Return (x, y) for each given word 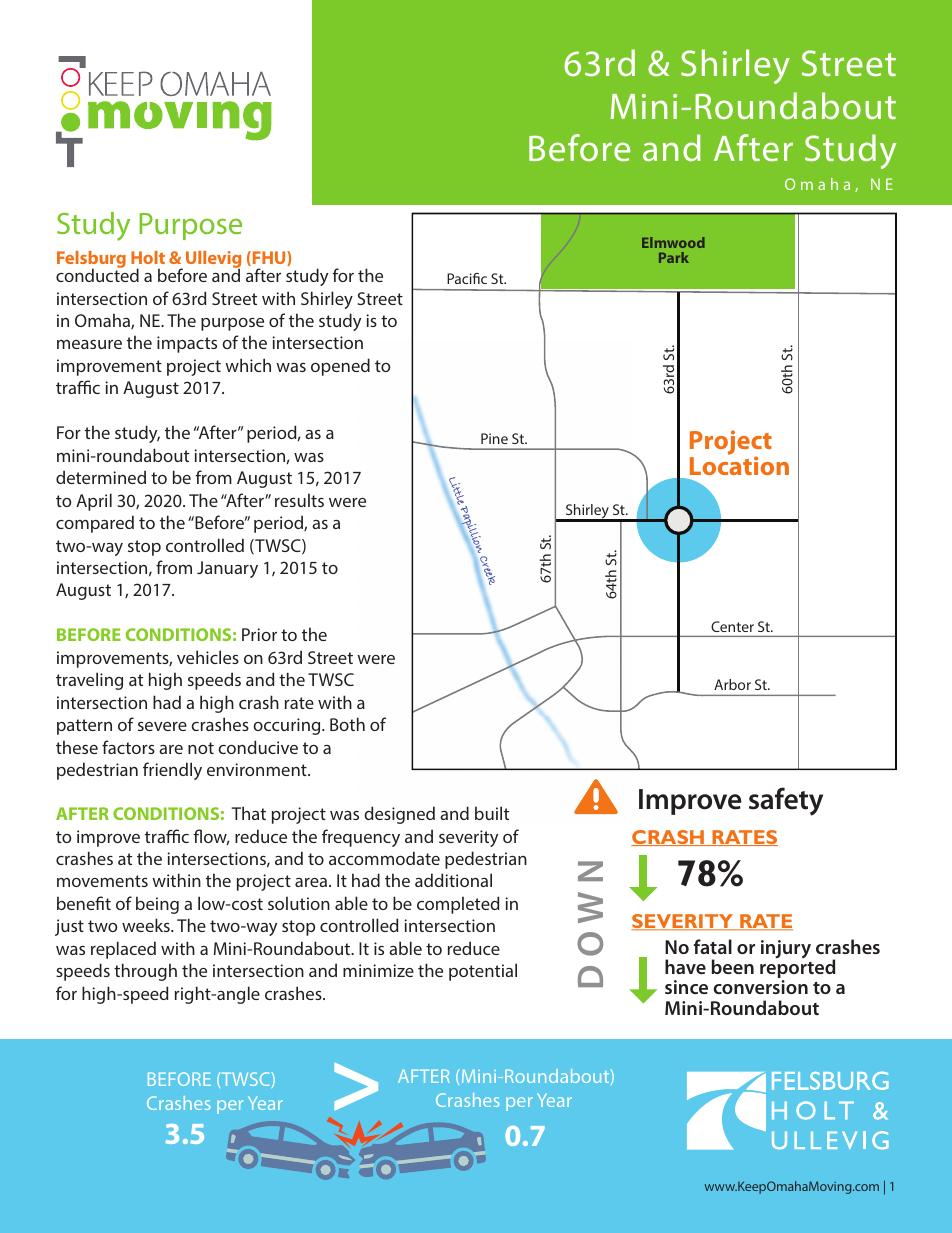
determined (101, 477)
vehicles (208, 657)
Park (674, 257)
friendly (172, 771)
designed (399, 815)
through (145, 972)
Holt (148, 257)
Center (732, 626)
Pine (494, 438)
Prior (259, 634)
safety (786, 801)
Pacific (467, 278)
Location (739, 465)
